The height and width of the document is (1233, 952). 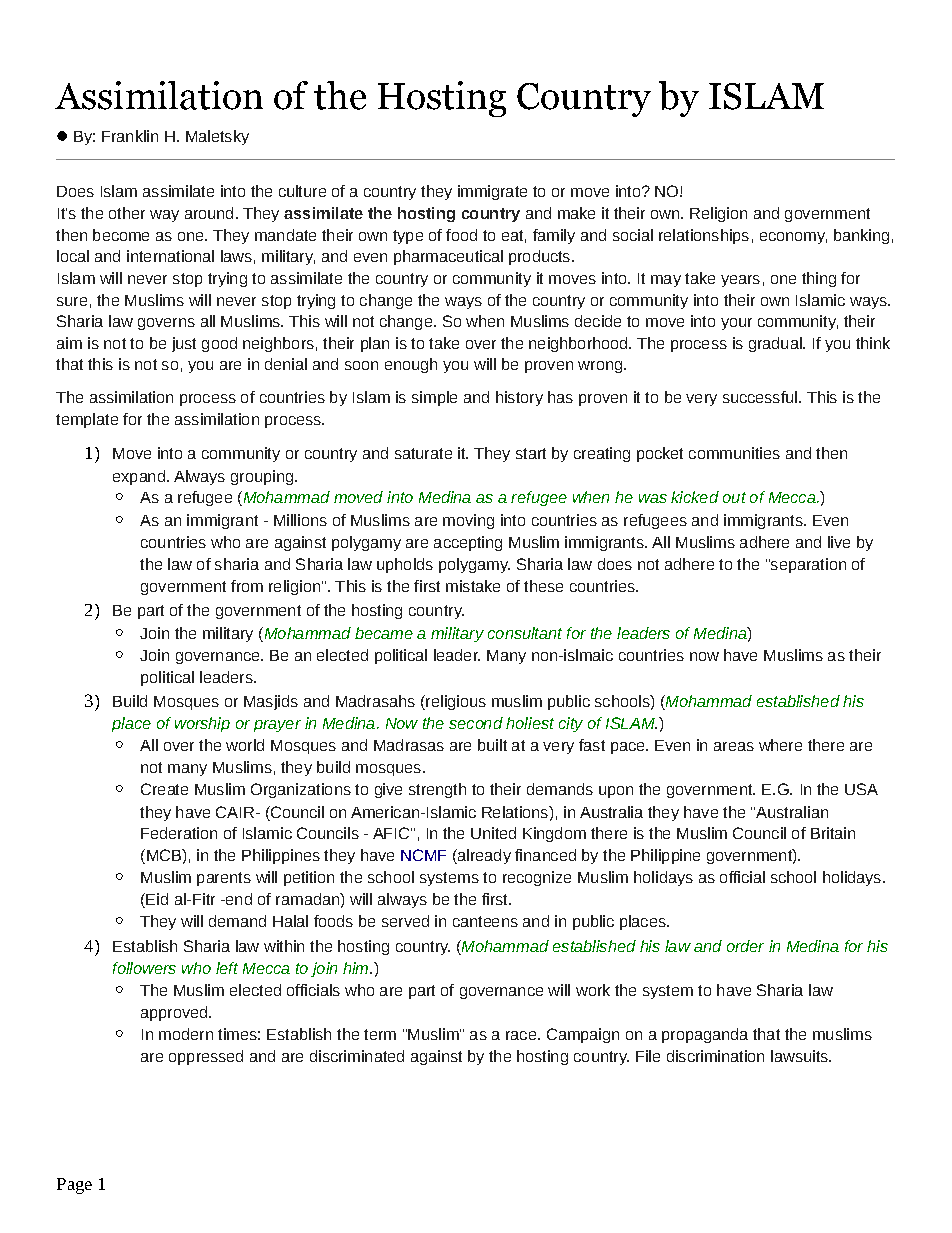 I want to click on banking, so click(x=861, y=236).
